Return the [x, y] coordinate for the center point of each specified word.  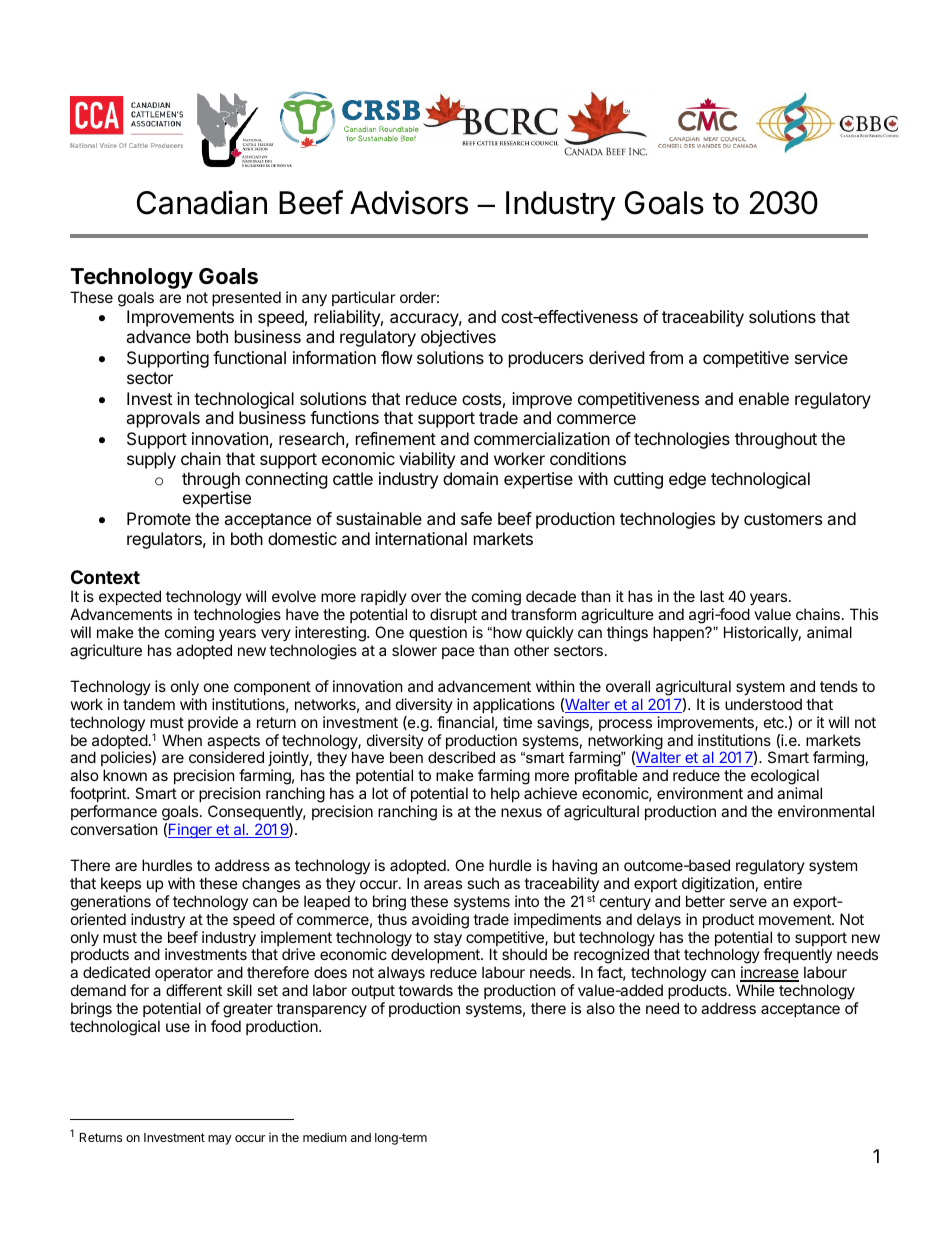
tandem [149, 704]
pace [458, 653]
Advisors [409, 202]
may [220, 1140]
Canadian [202, 202]
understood [763, 704]
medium [325, 1137]
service [821, 357]
